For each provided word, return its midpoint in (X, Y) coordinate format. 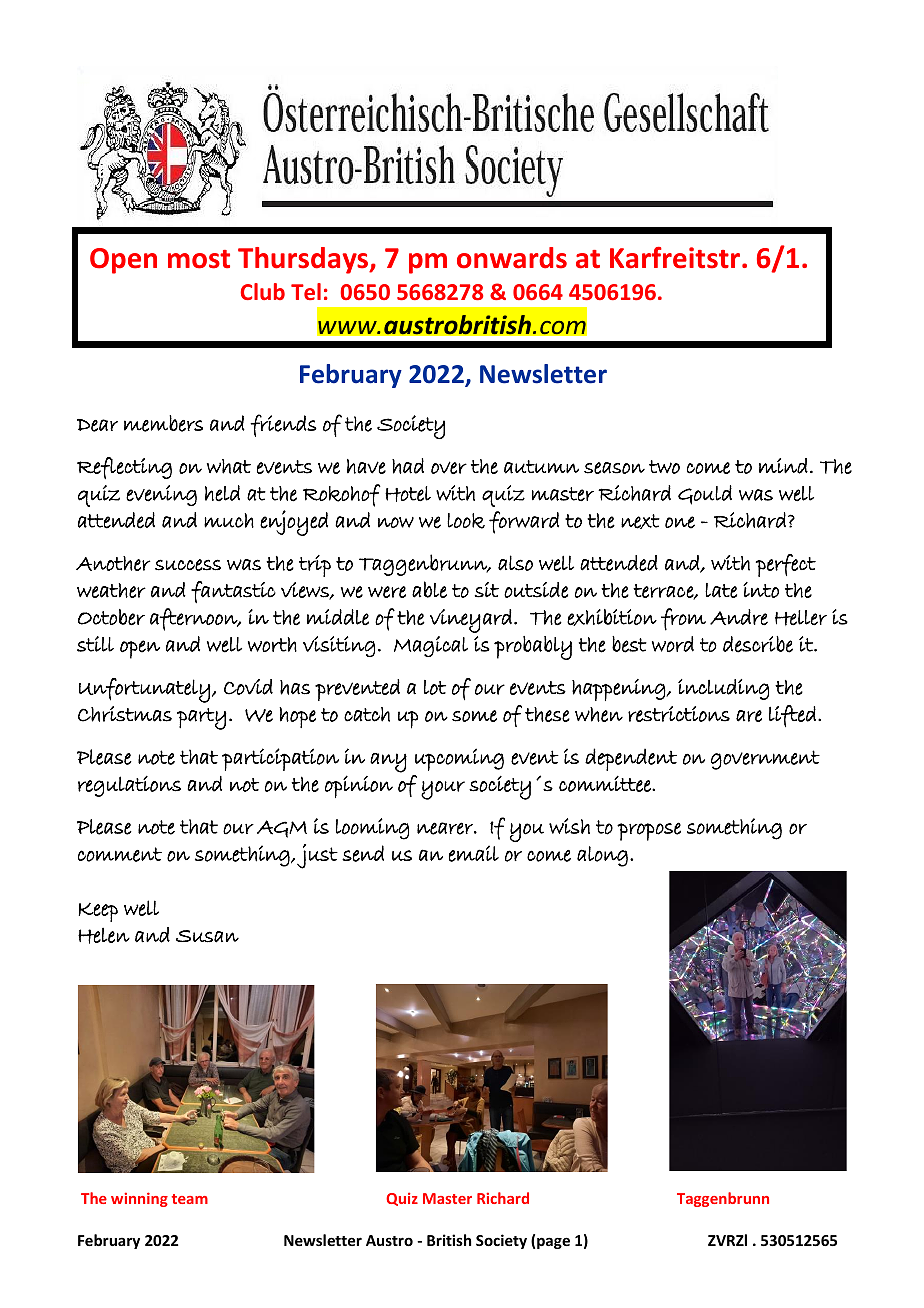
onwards (512, 258)
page (553, 1243)
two (664, 467)
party (201, 719)
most (199, 259)
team (190, 1199)
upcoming (459, 759)
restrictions (679, 714)
